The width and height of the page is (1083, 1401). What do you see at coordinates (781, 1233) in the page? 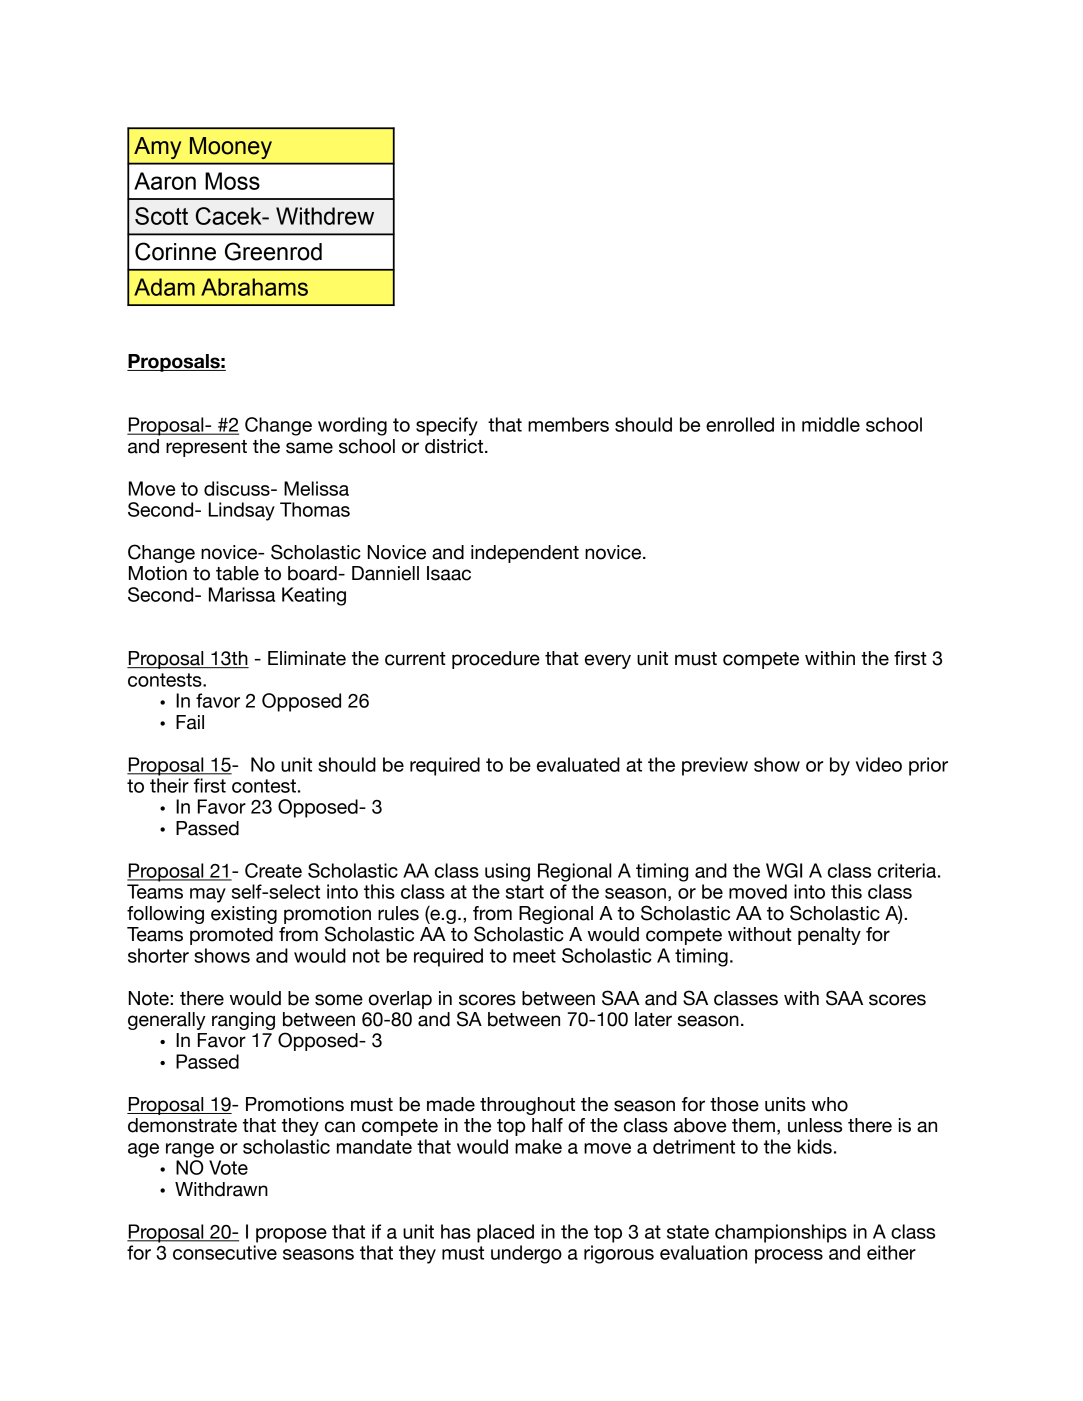
I see `championships` at bounding box center [781, 1233].
